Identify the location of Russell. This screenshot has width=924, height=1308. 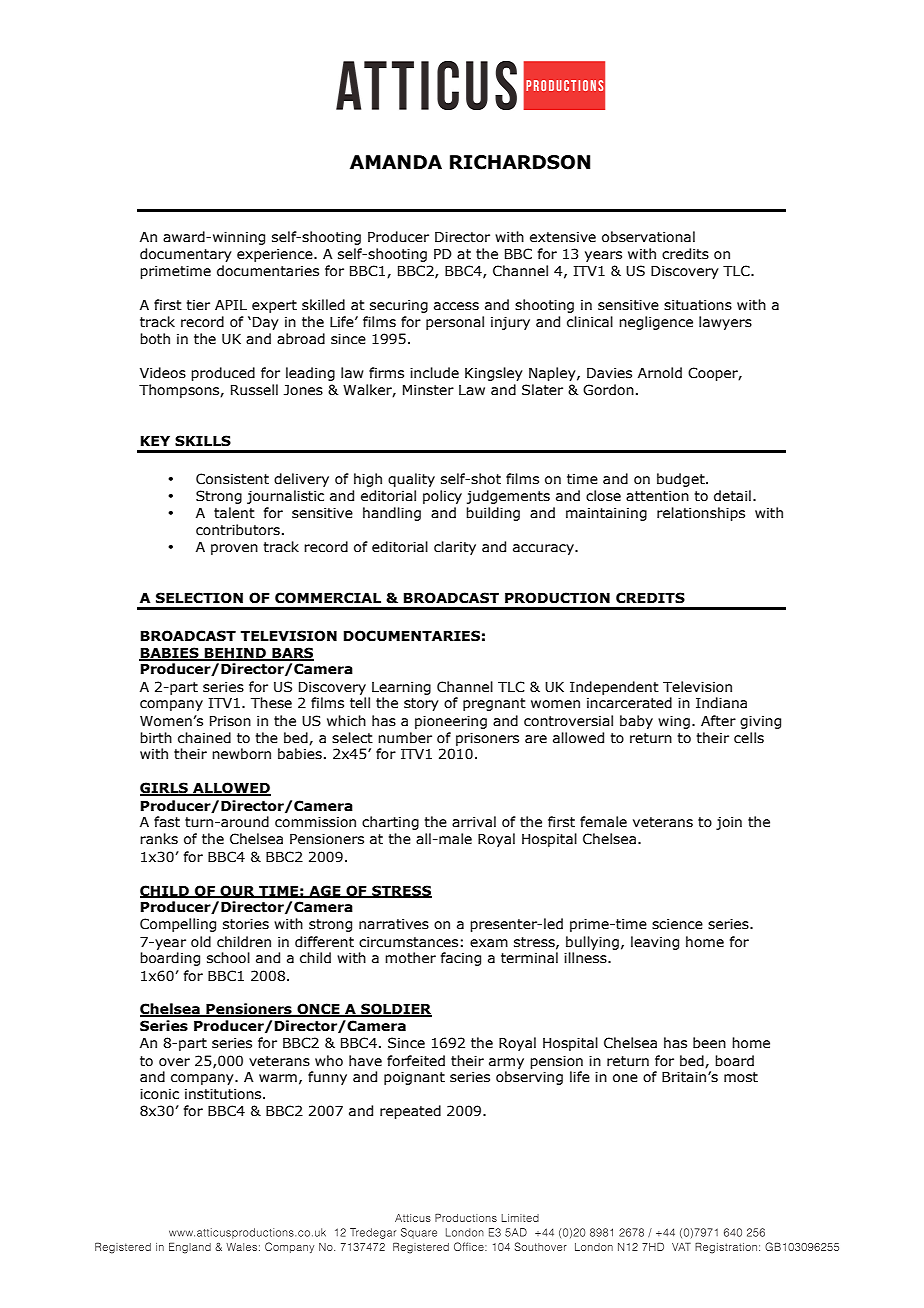
(254, 390).
